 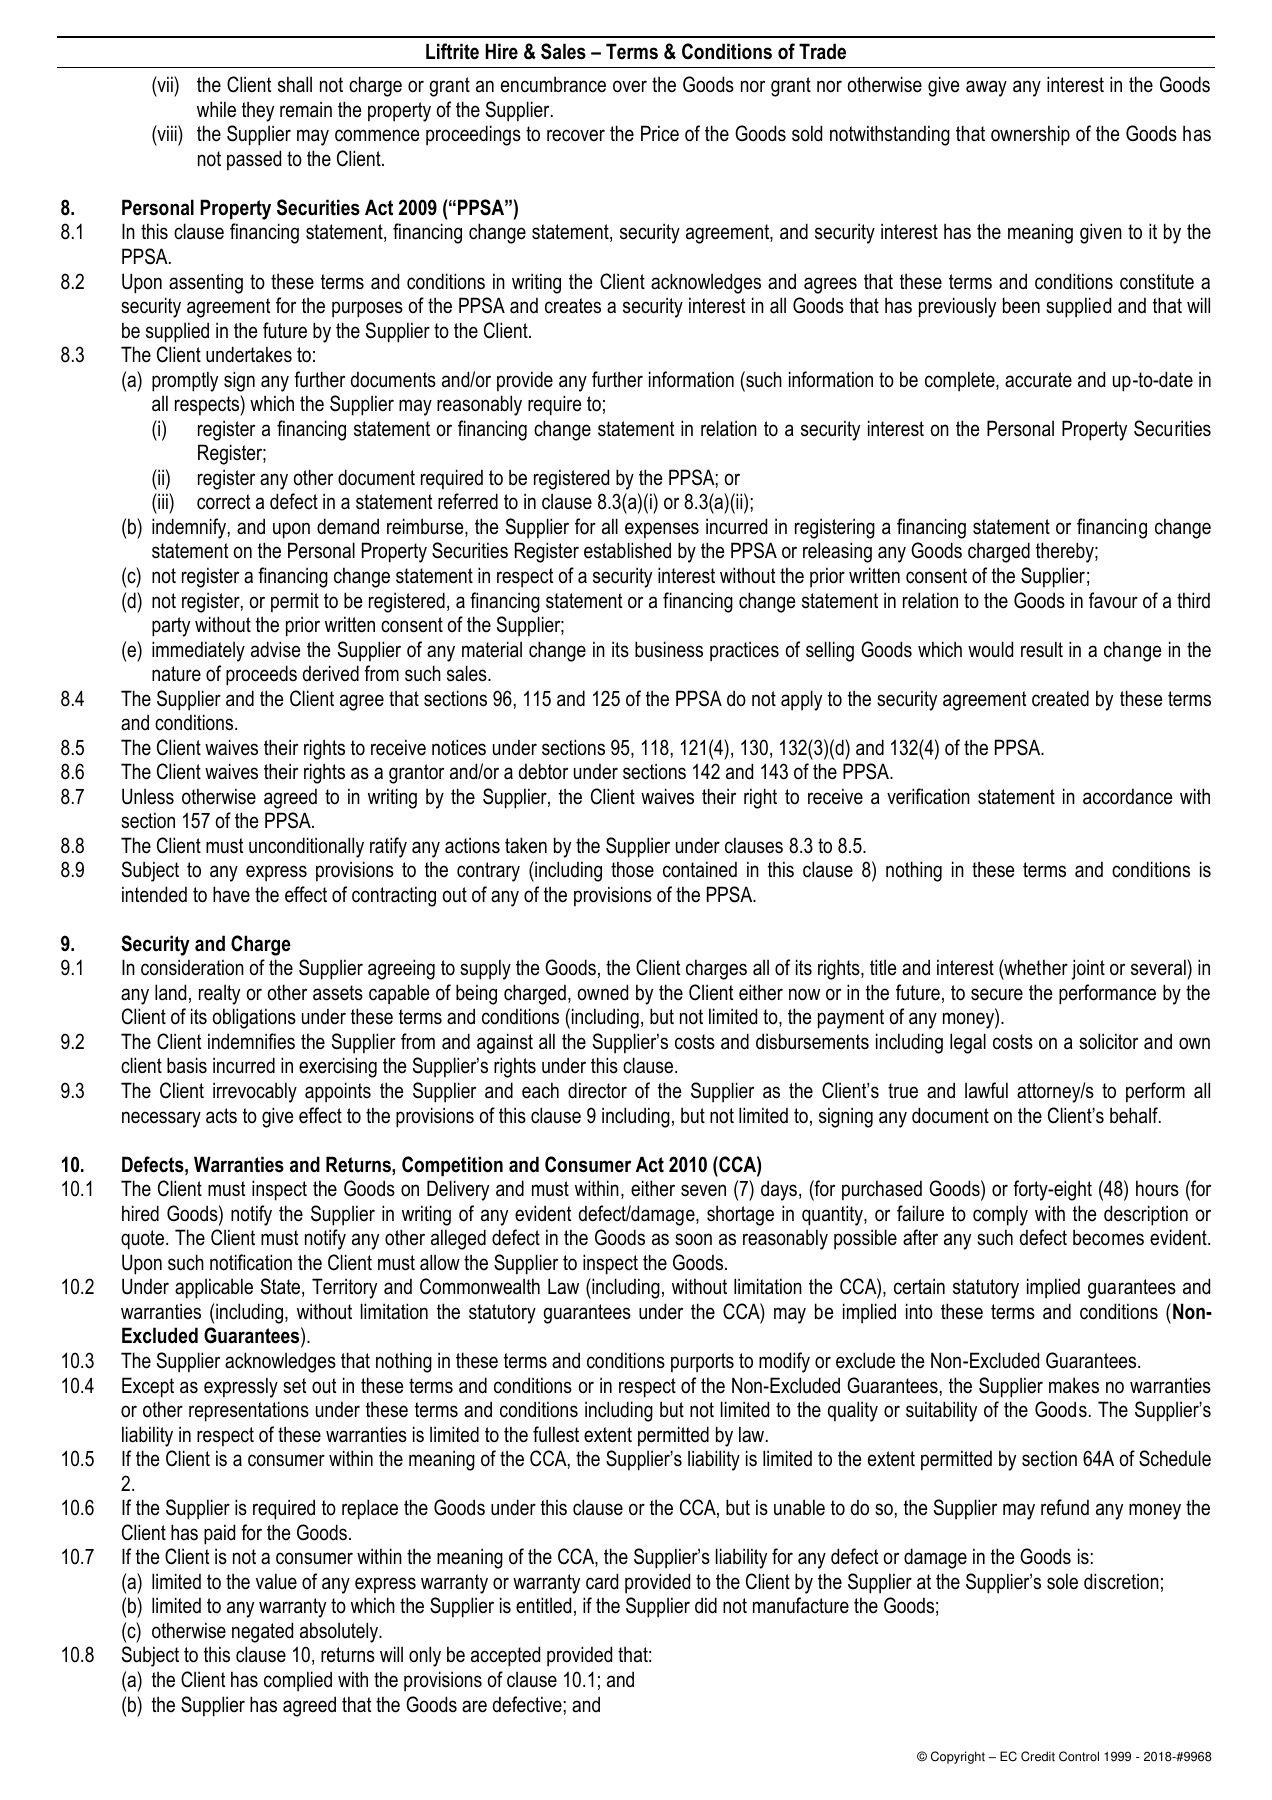 What do you see at coordinates (706, 1605) in the page?
I see `did` at bounding box center [706, 1605].
